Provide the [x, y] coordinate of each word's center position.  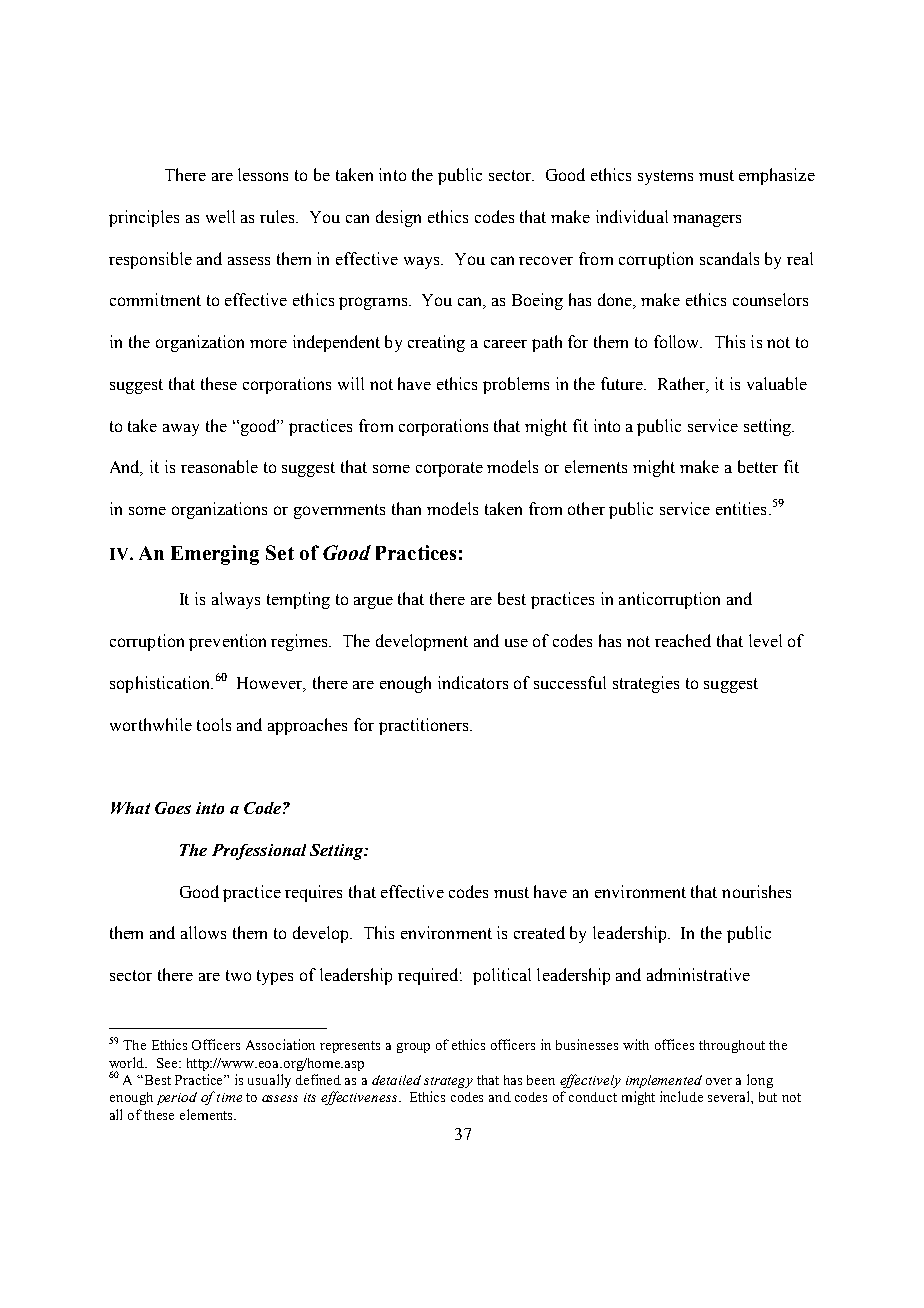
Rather [683, 385]
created [539, 932]
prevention [227, 642]
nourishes [756, 891]
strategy [448, 1082]
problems [516, 385]
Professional [259, 852]
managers [707, 220]
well [220, 216]
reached [683, 640]
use [516, 643]
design [398, 218]
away [181, 430]
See [168, 1063]
